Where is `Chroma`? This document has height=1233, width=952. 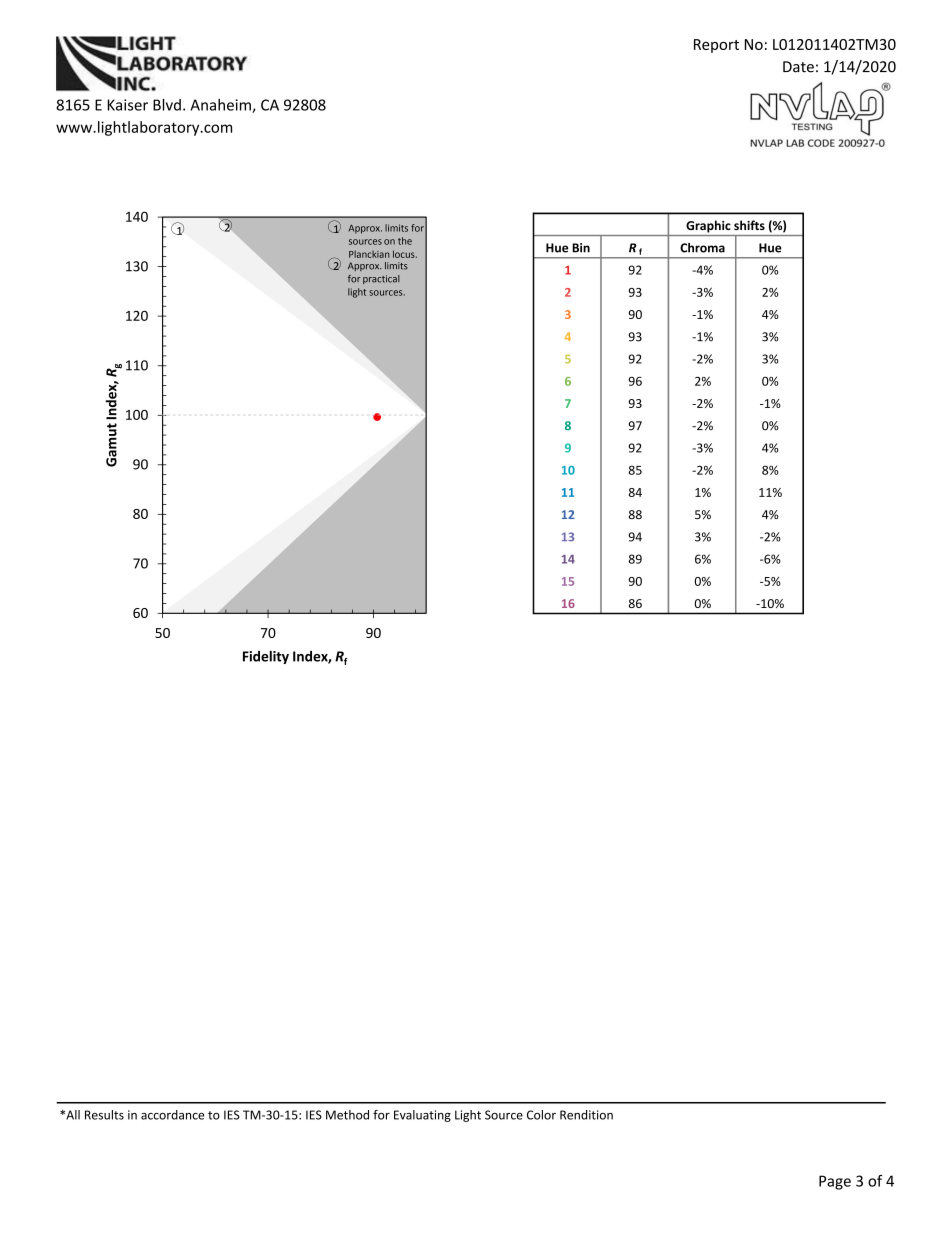 Chroma is located at coordinates (702, 248).
